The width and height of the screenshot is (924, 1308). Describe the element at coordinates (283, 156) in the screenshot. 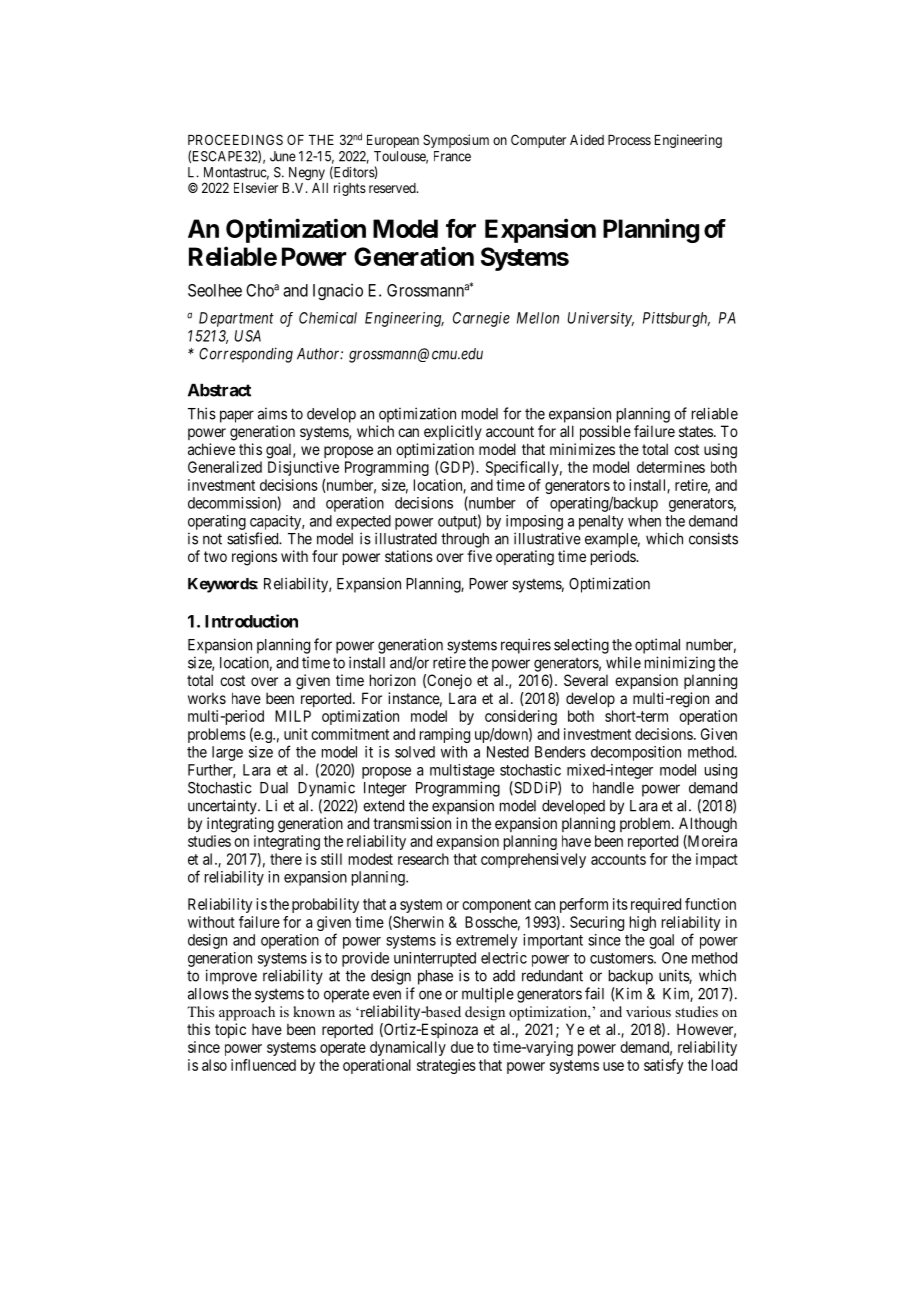

I see `June` at that location.
